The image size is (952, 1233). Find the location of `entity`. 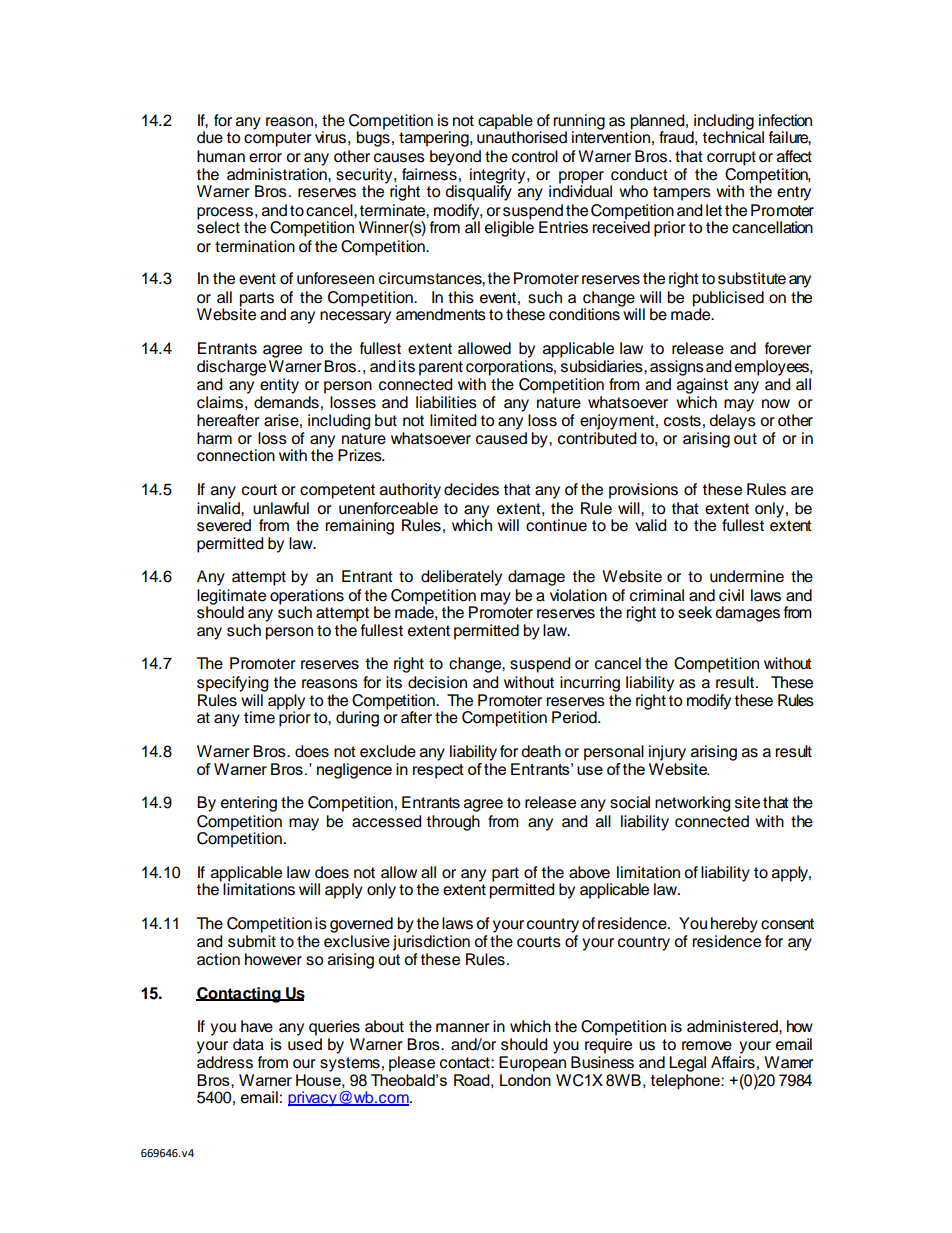

entity is located at coordinates (279, 386).
